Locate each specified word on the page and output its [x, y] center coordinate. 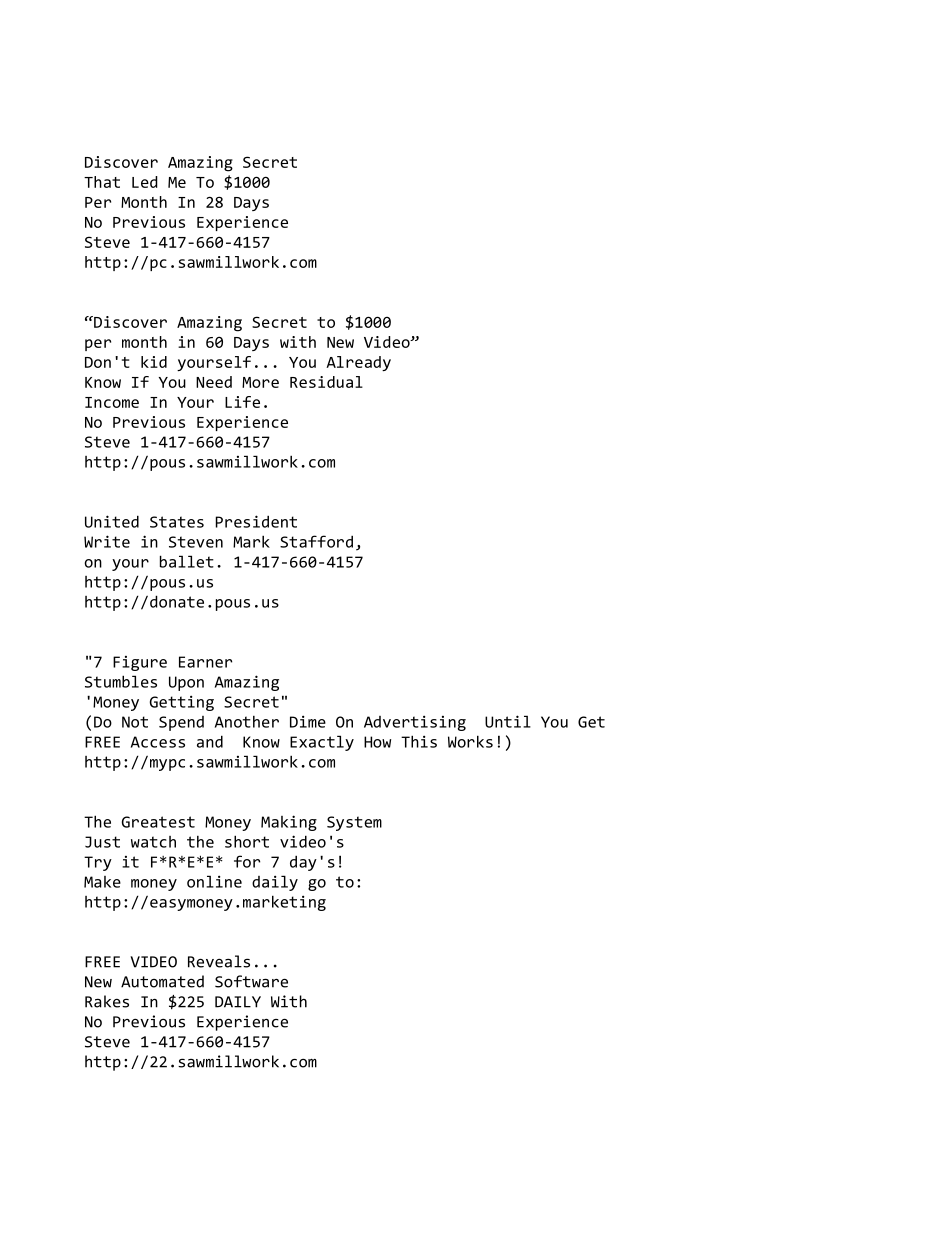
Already [358, 363]
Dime [308, 721]
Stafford [316, 541]
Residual [326, 382]
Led [145, 182]
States [177, 522]
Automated [162, 981]
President [256, 521]
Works [470, 741]
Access [158, 742]
